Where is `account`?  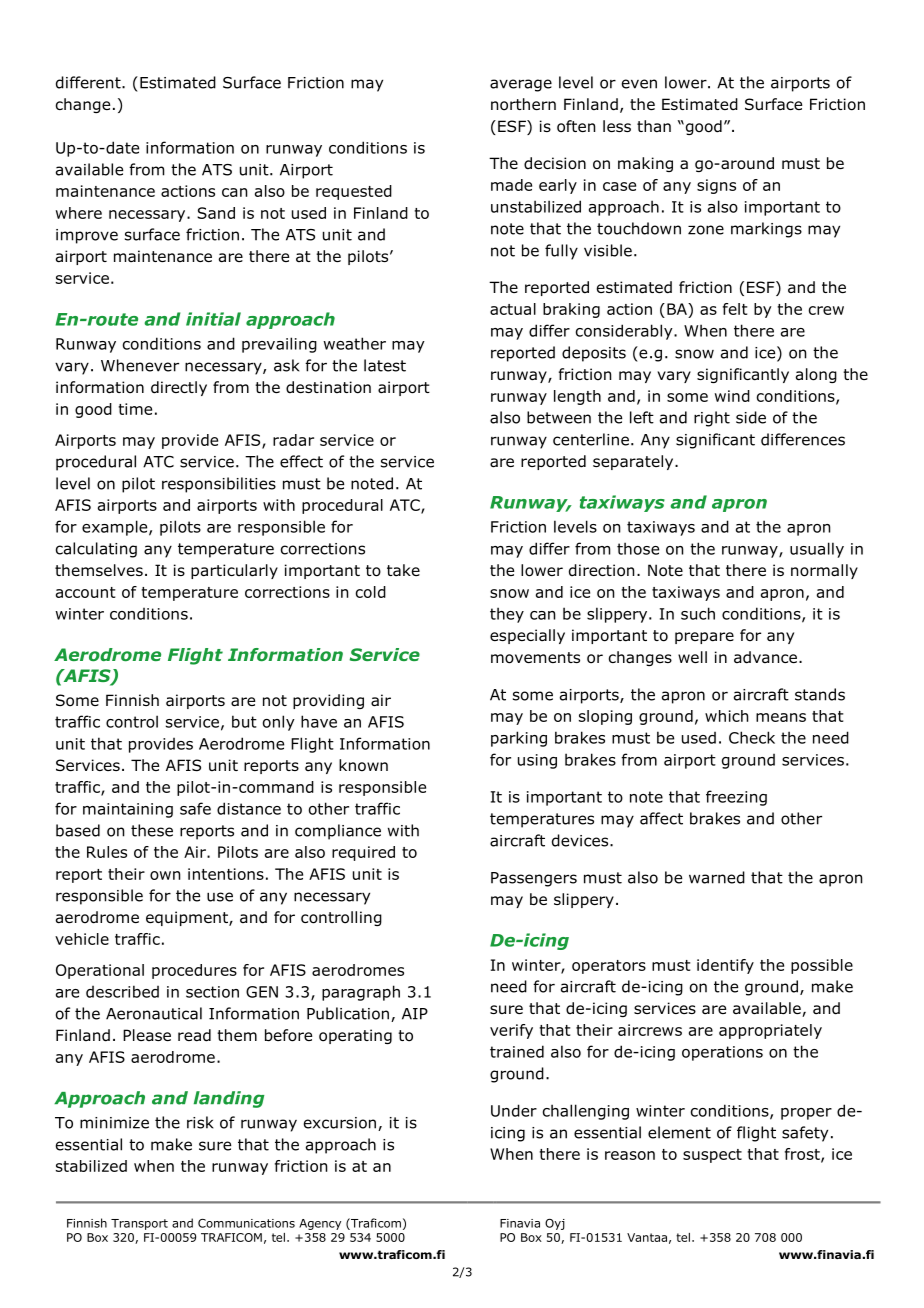 account is located at coordinates (85, 592).
